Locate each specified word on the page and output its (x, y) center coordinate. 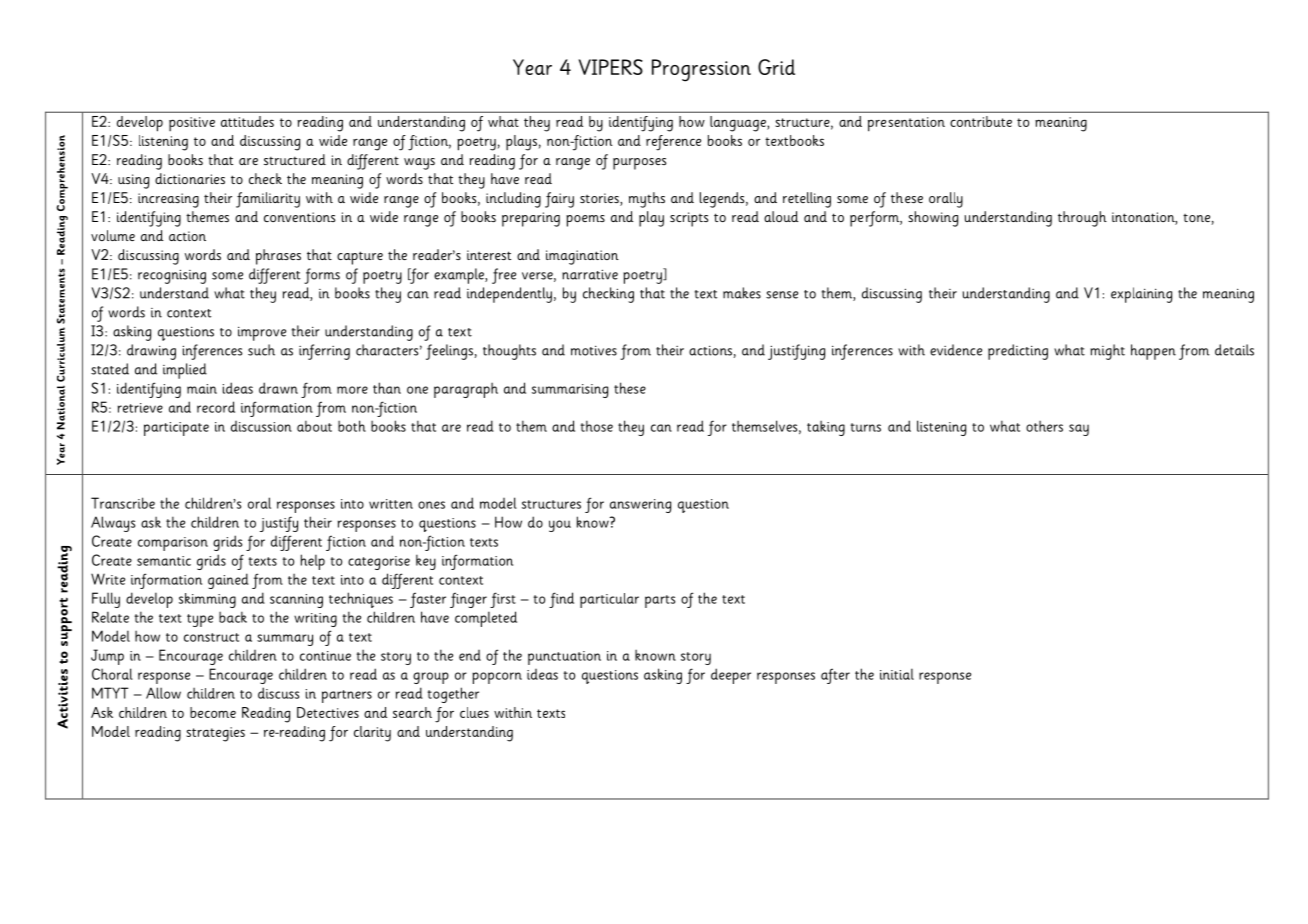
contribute (981, 121)
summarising (570, 391)
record (216, 407)
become (213, 712)
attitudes (247, 121)
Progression (701, 70)
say (1079, 430)
